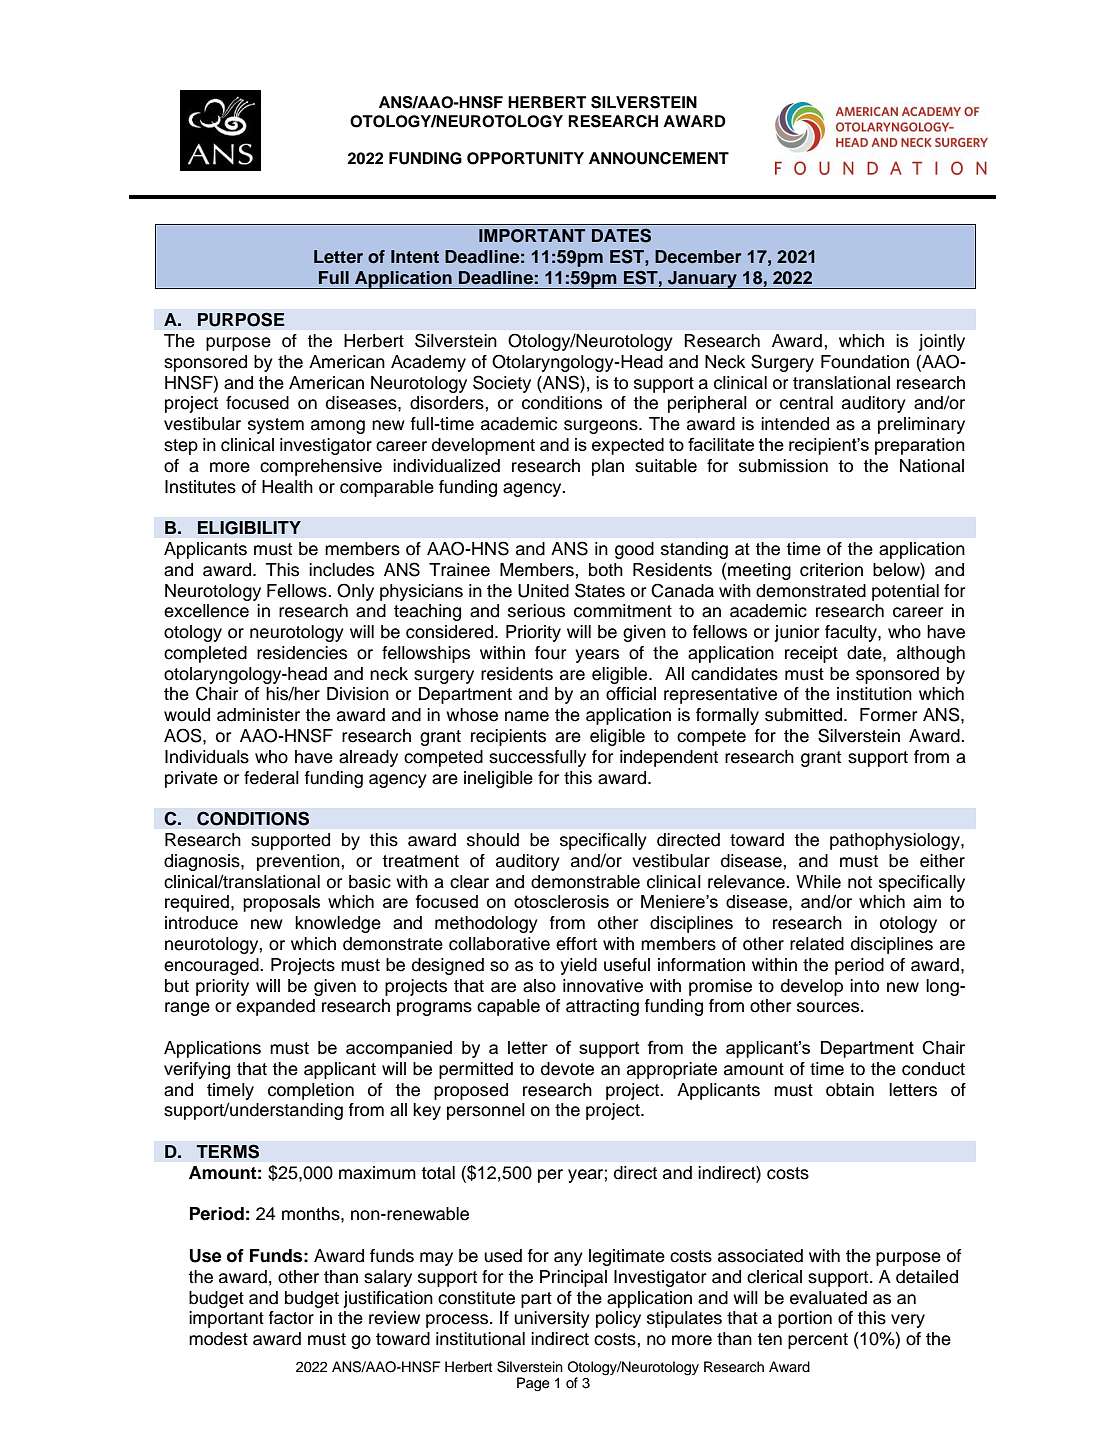 This document has width=1106, height=1432. I want to click on Intent, so click(415, 257).
